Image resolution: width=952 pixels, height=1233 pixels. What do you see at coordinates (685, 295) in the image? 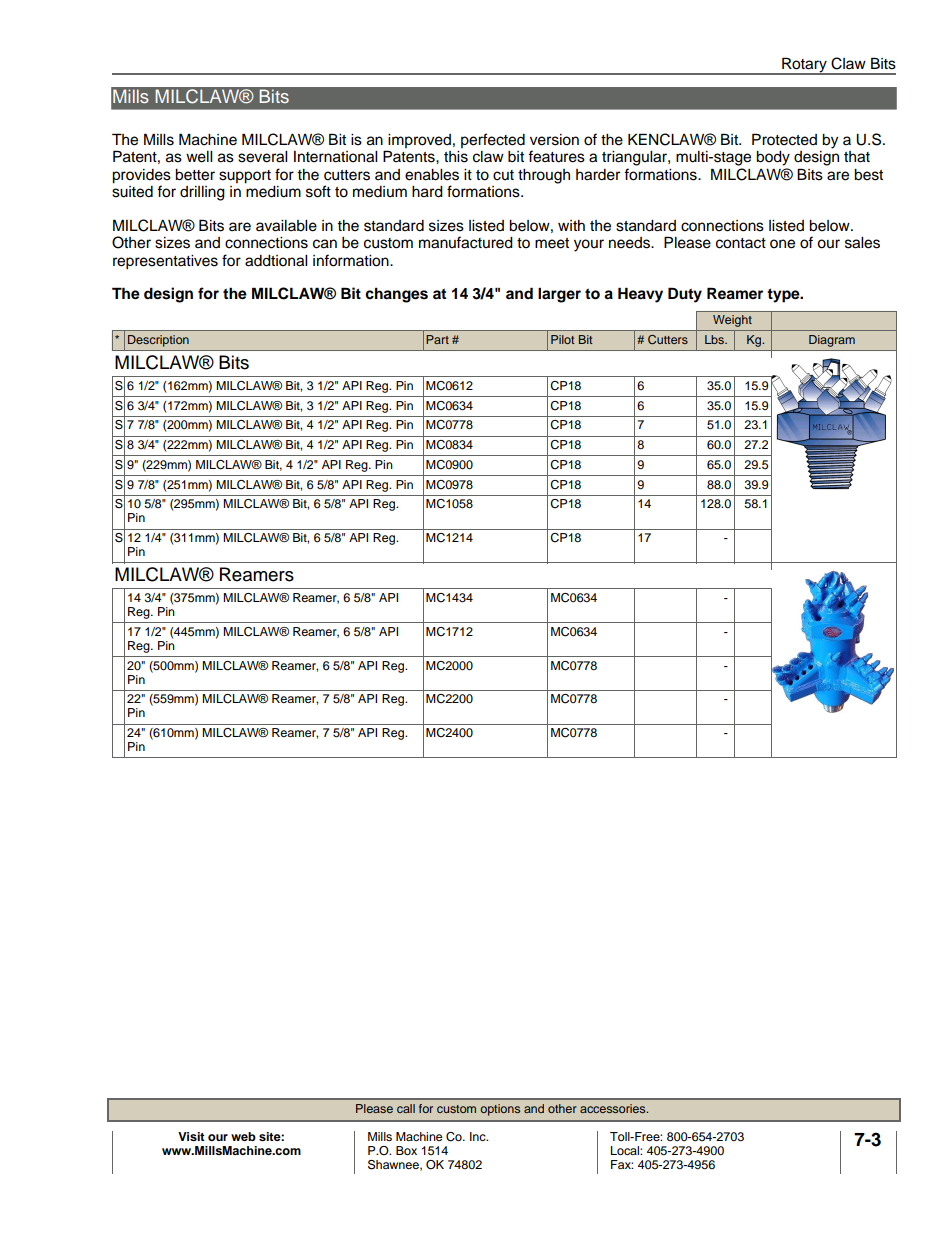
I see `Duty` at bounding box center [685, 295].
